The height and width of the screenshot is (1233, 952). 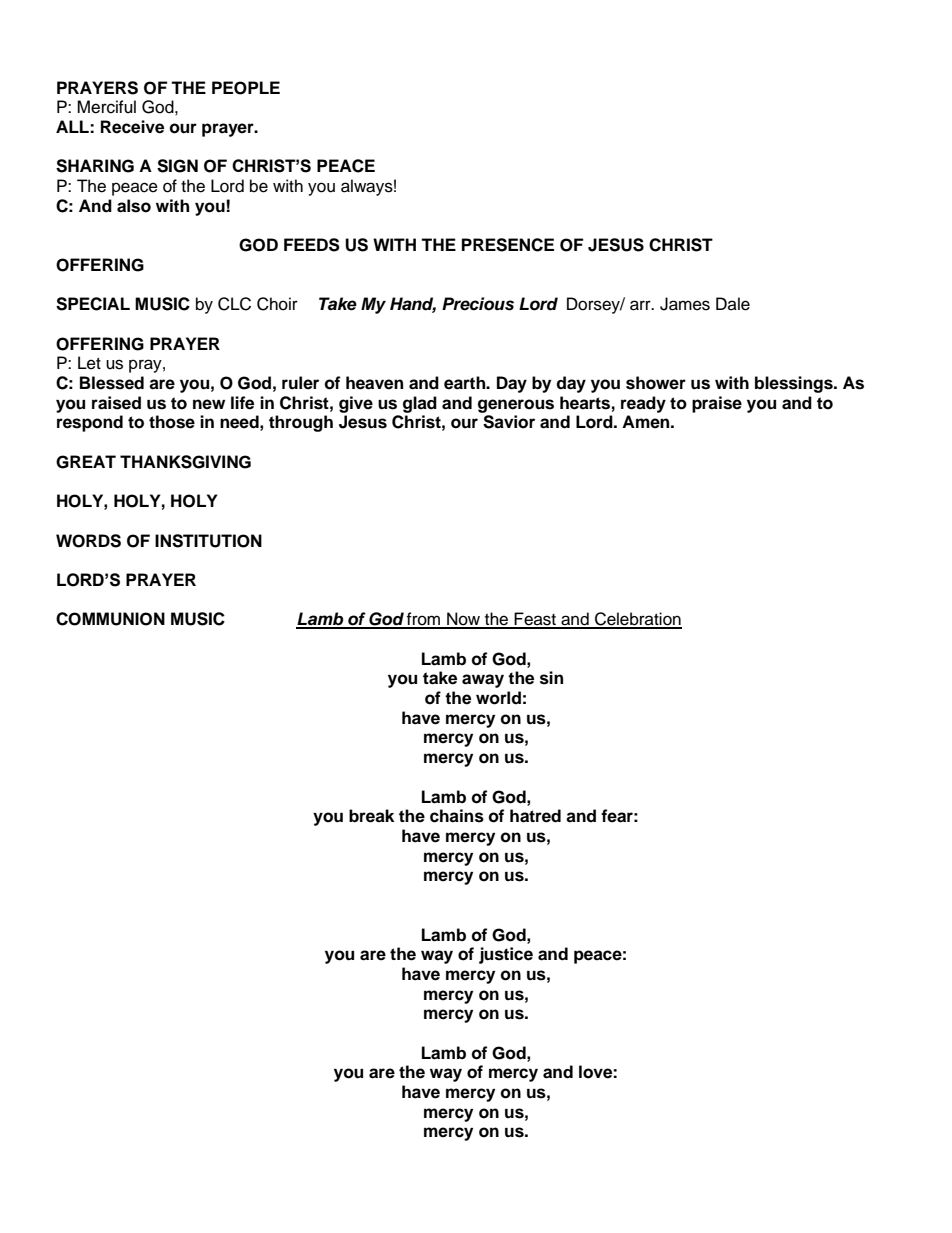 What do you see at coordinates (506, 955) in the screenshot?
I see `justice` at bounding box center [506, 955].
